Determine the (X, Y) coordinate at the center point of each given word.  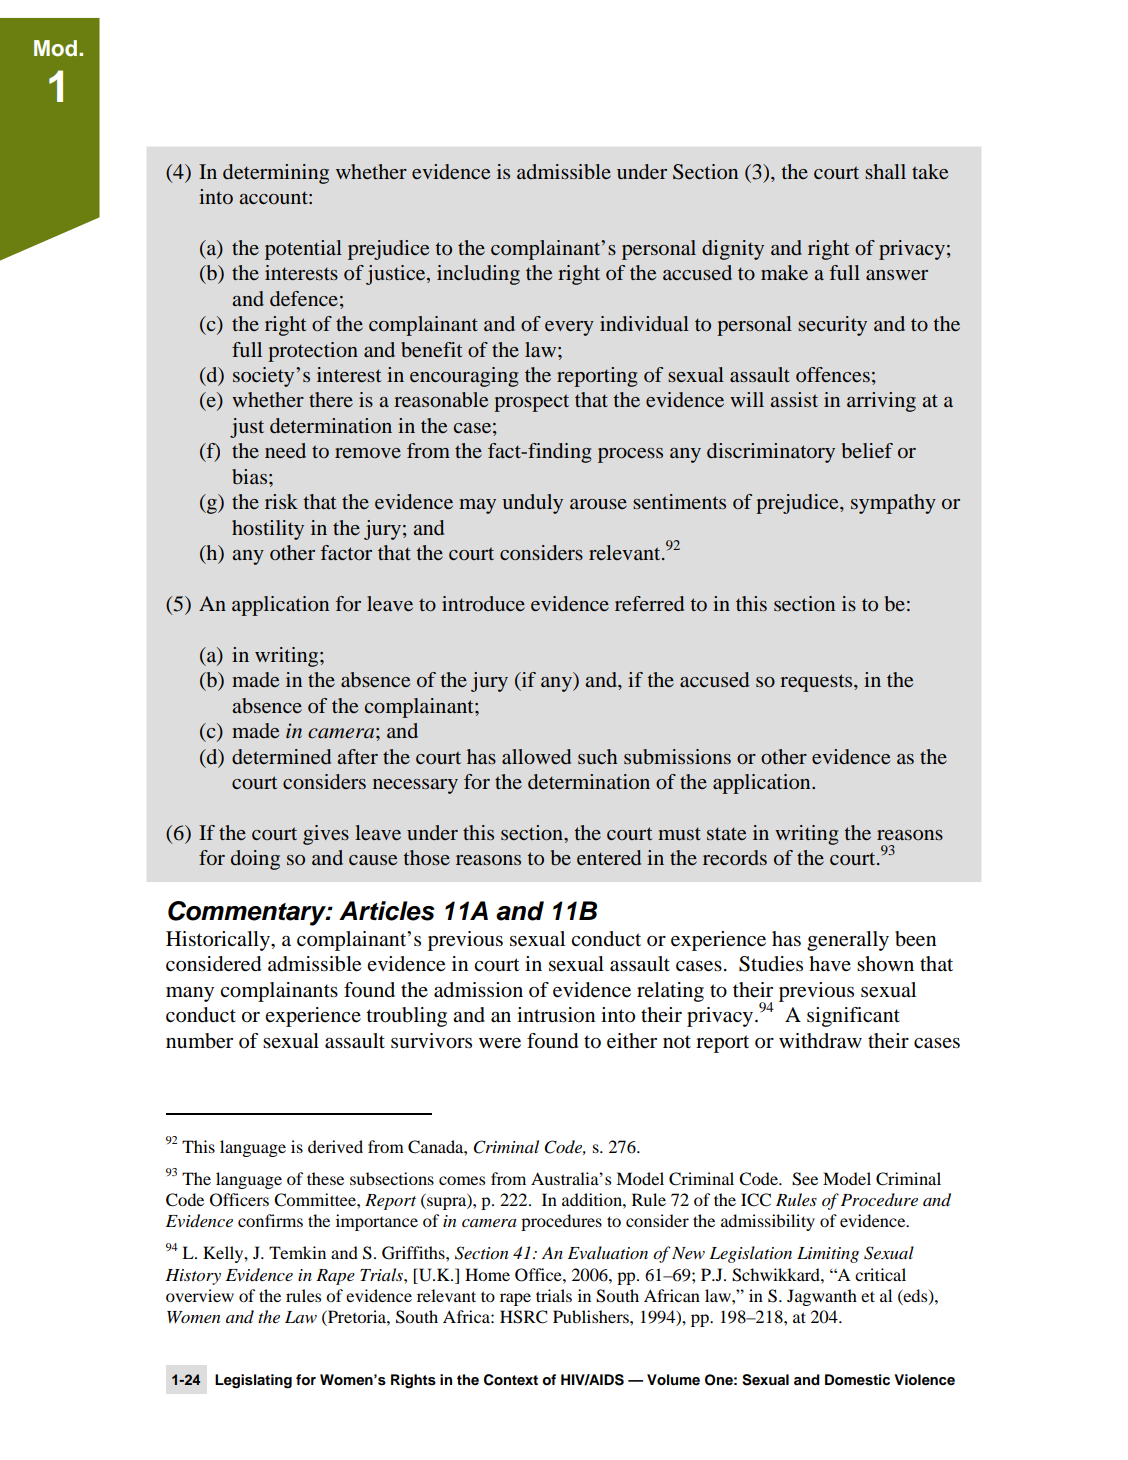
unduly (532, 504)
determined (281, 756)
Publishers (592, 1316)
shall (885, 171)
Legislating (253, 1381)
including (478, 275)
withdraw (820, 1041)
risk (281, 501)
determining (276, 174)
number (199, 1041)
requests (817, 683)
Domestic (857, 1380)
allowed (536, 756)
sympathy (893, 504)
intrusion (556, 1015)
